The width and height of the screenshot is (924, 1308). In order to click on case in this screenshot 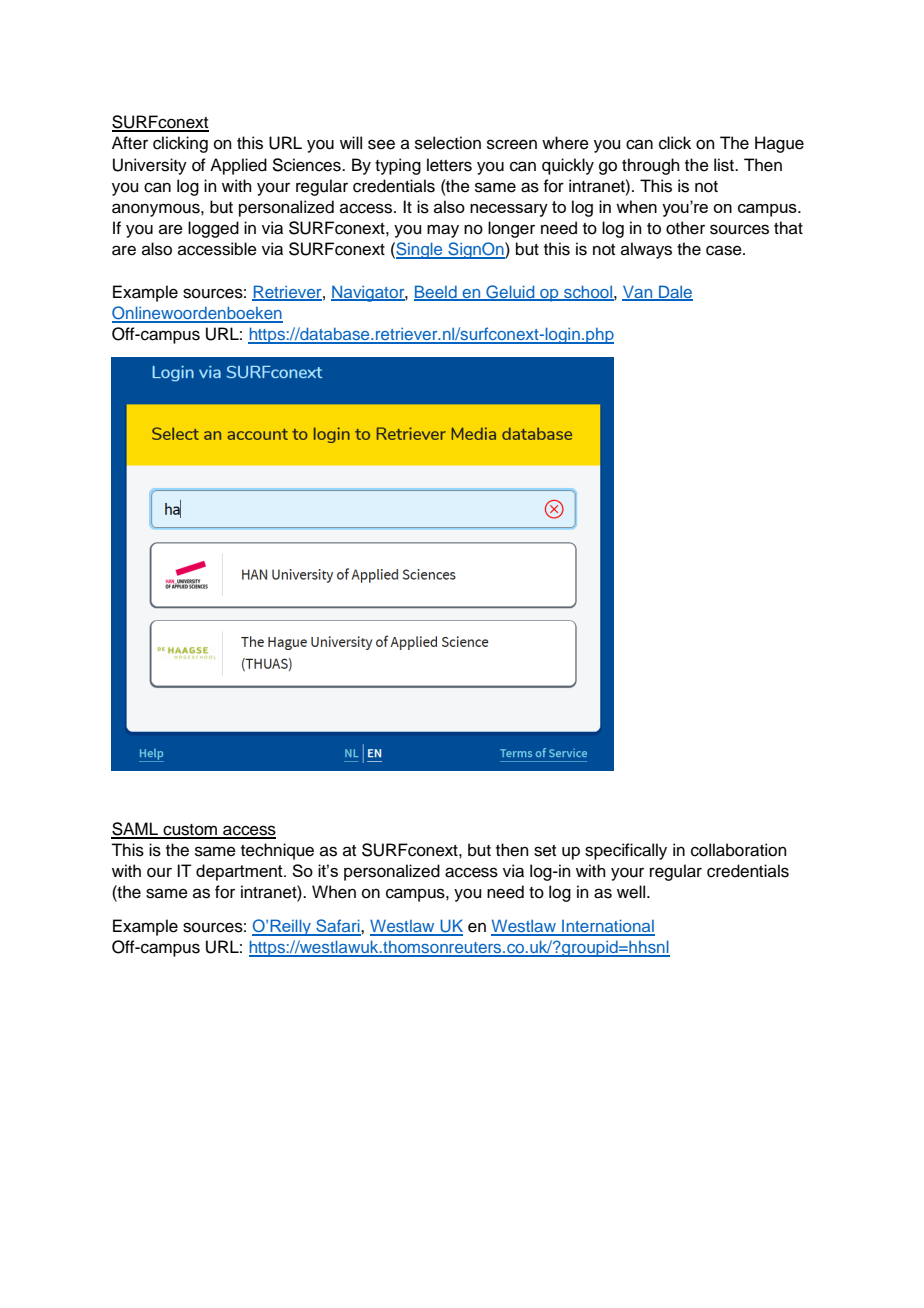, I will do `click(725, 250)`.
